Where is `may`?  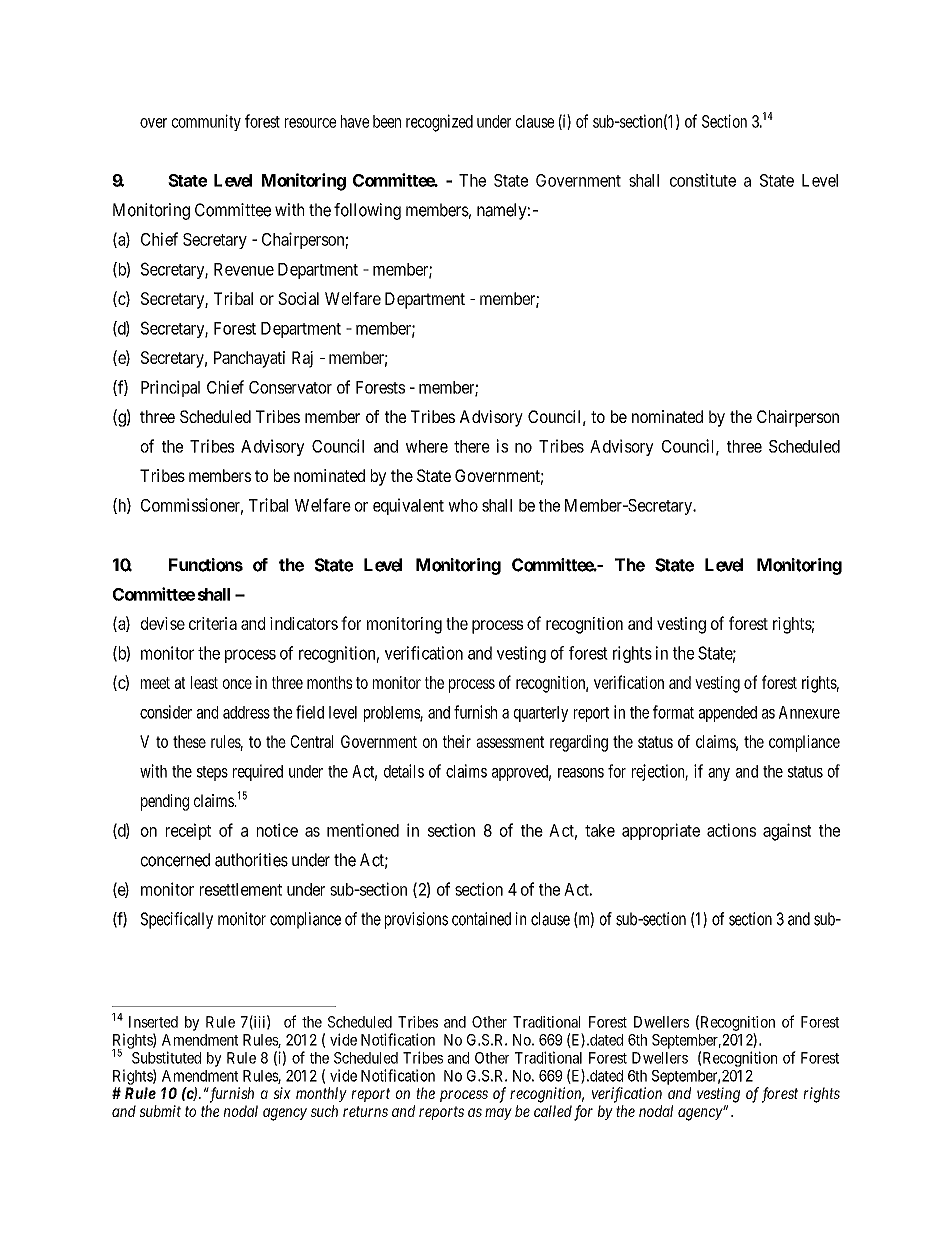 may is located at coordinates (498, 1114).
